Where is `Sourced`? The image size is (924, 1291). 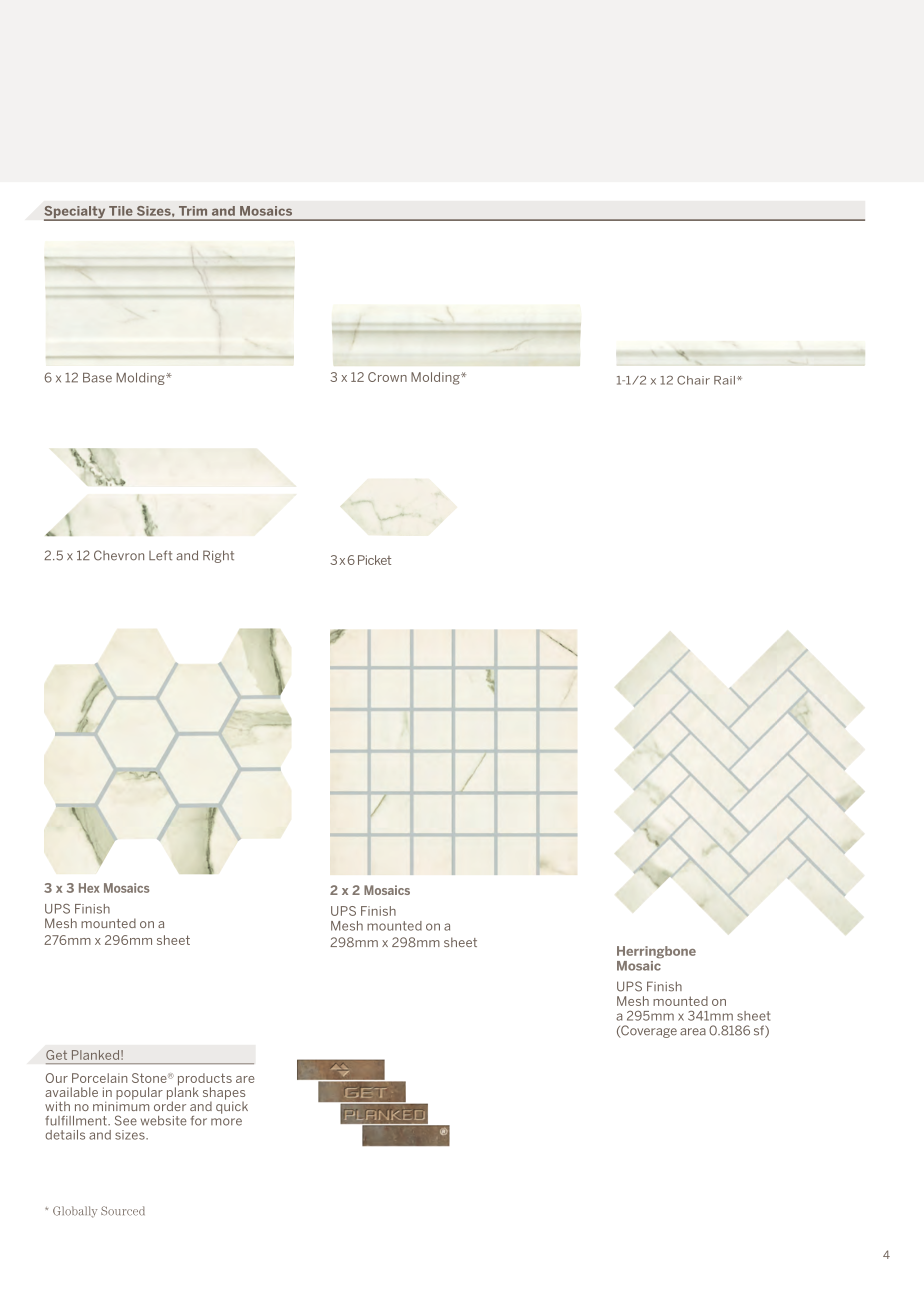 Sourced is located at coordinates (123, 1211).
